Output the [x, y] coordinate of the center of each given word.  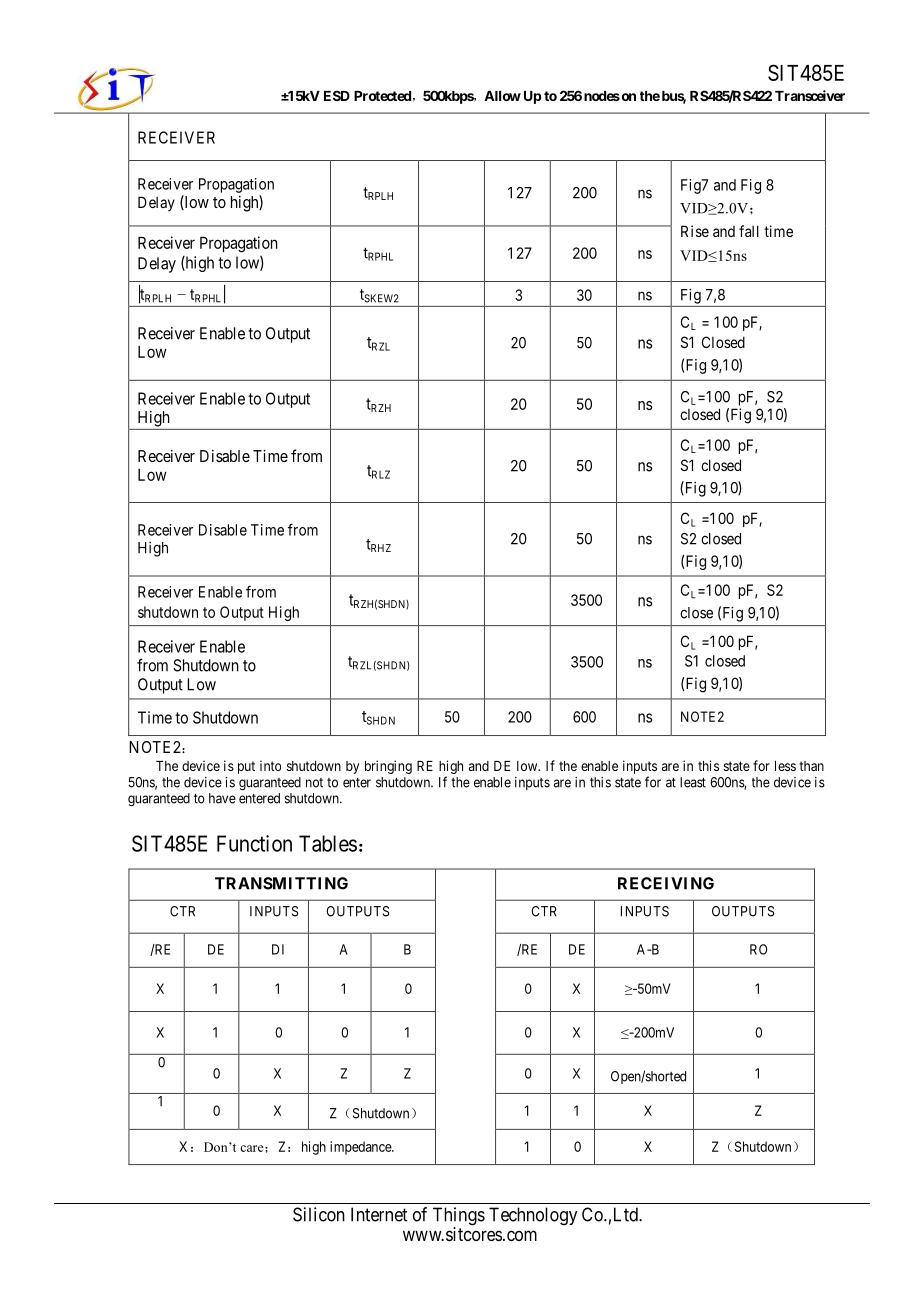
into [270, 765]
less [785, 766]
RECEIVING [666, 883]
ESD [337, 95]
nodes [602, 96]
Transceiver [810, 95]
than [811, 766]
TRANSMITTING [281, 883]
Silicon [319, 1214]
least [693, 782]
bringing [388, 767]
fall [749, 231]
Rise [695, 231]
